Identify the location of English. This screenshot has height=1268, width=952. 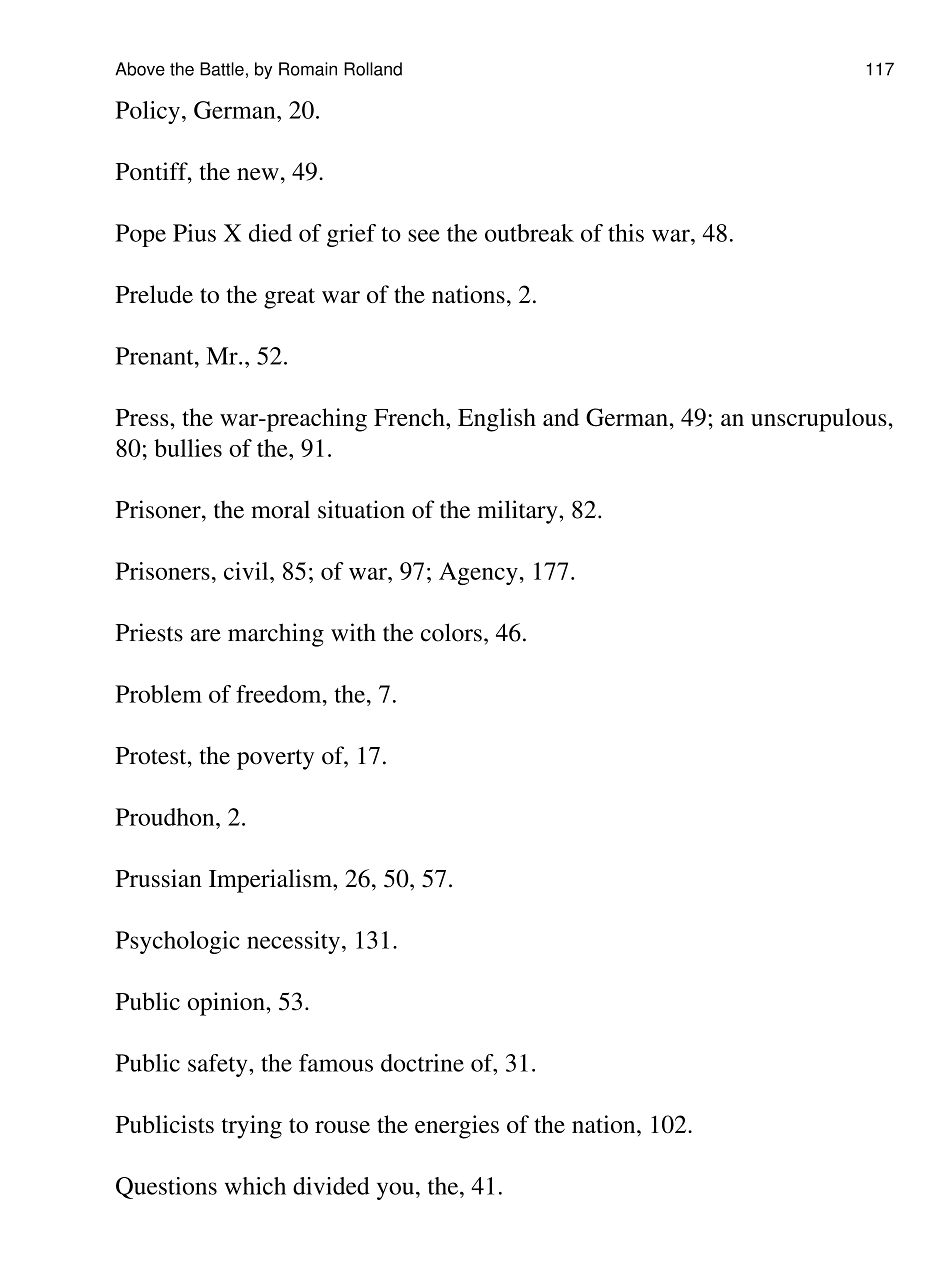
(497, 420).
